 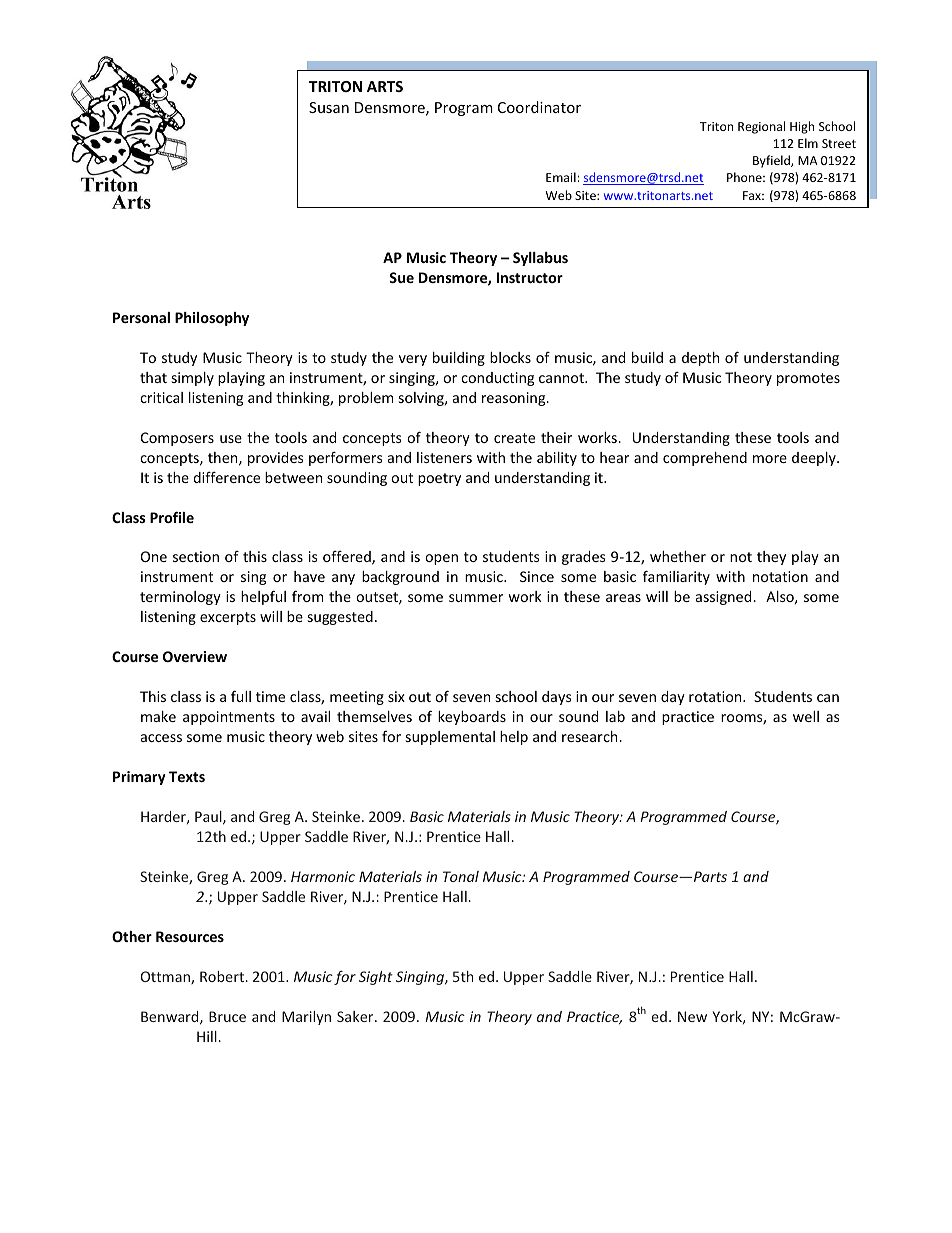 What do you see at coordinates (539, 107) in the document?
I see `Coordinator` at bounding box center [539, 107].
